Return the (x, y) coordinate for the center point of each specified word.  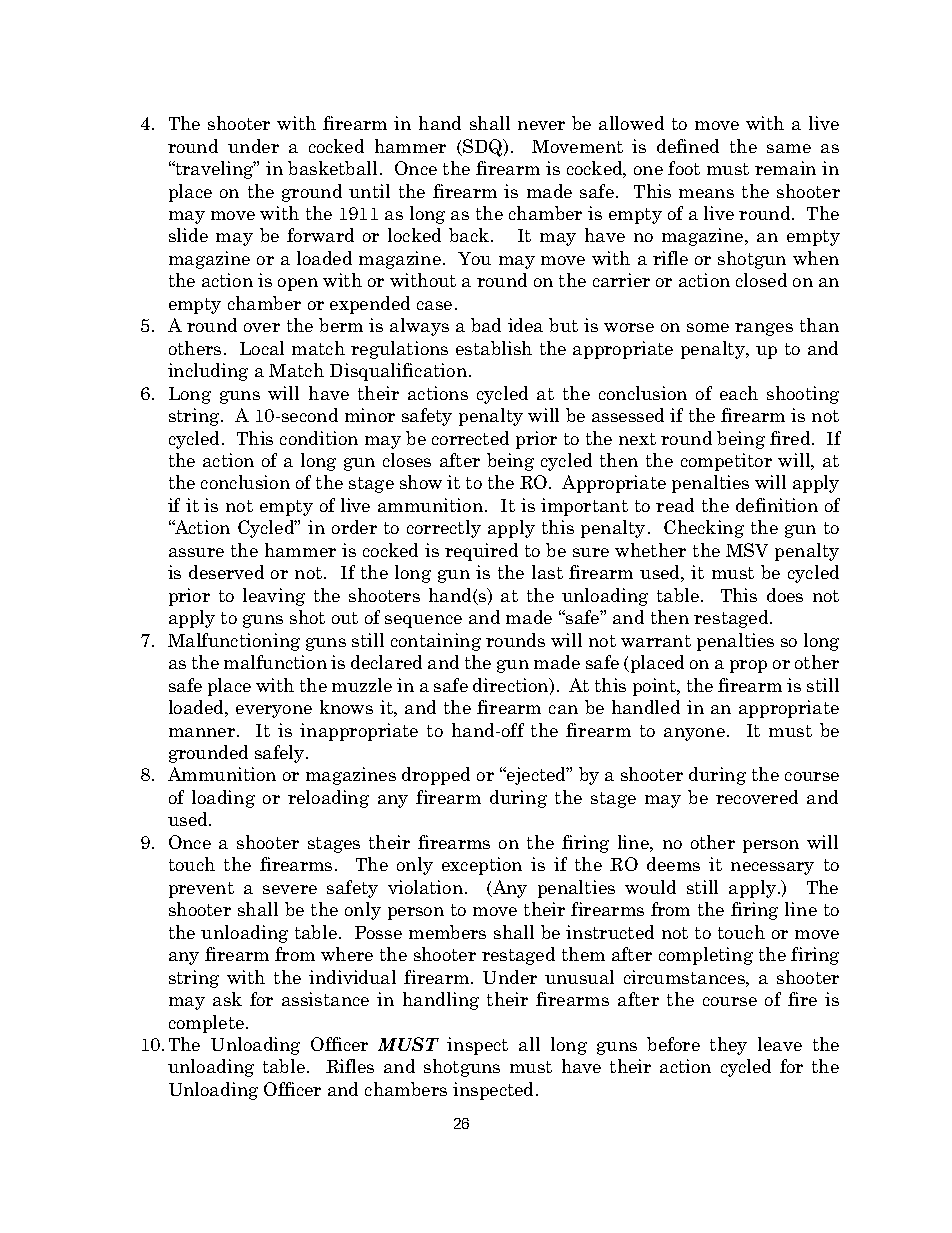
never (541, 125)
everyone (274, 711)
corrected (470, 438)
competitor (726, 462)
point (656, 687)
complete (208, 1024)
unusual (579, 977)
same (789, 148)
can (563, 709)
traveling (214, 170)
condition (319, 438)
